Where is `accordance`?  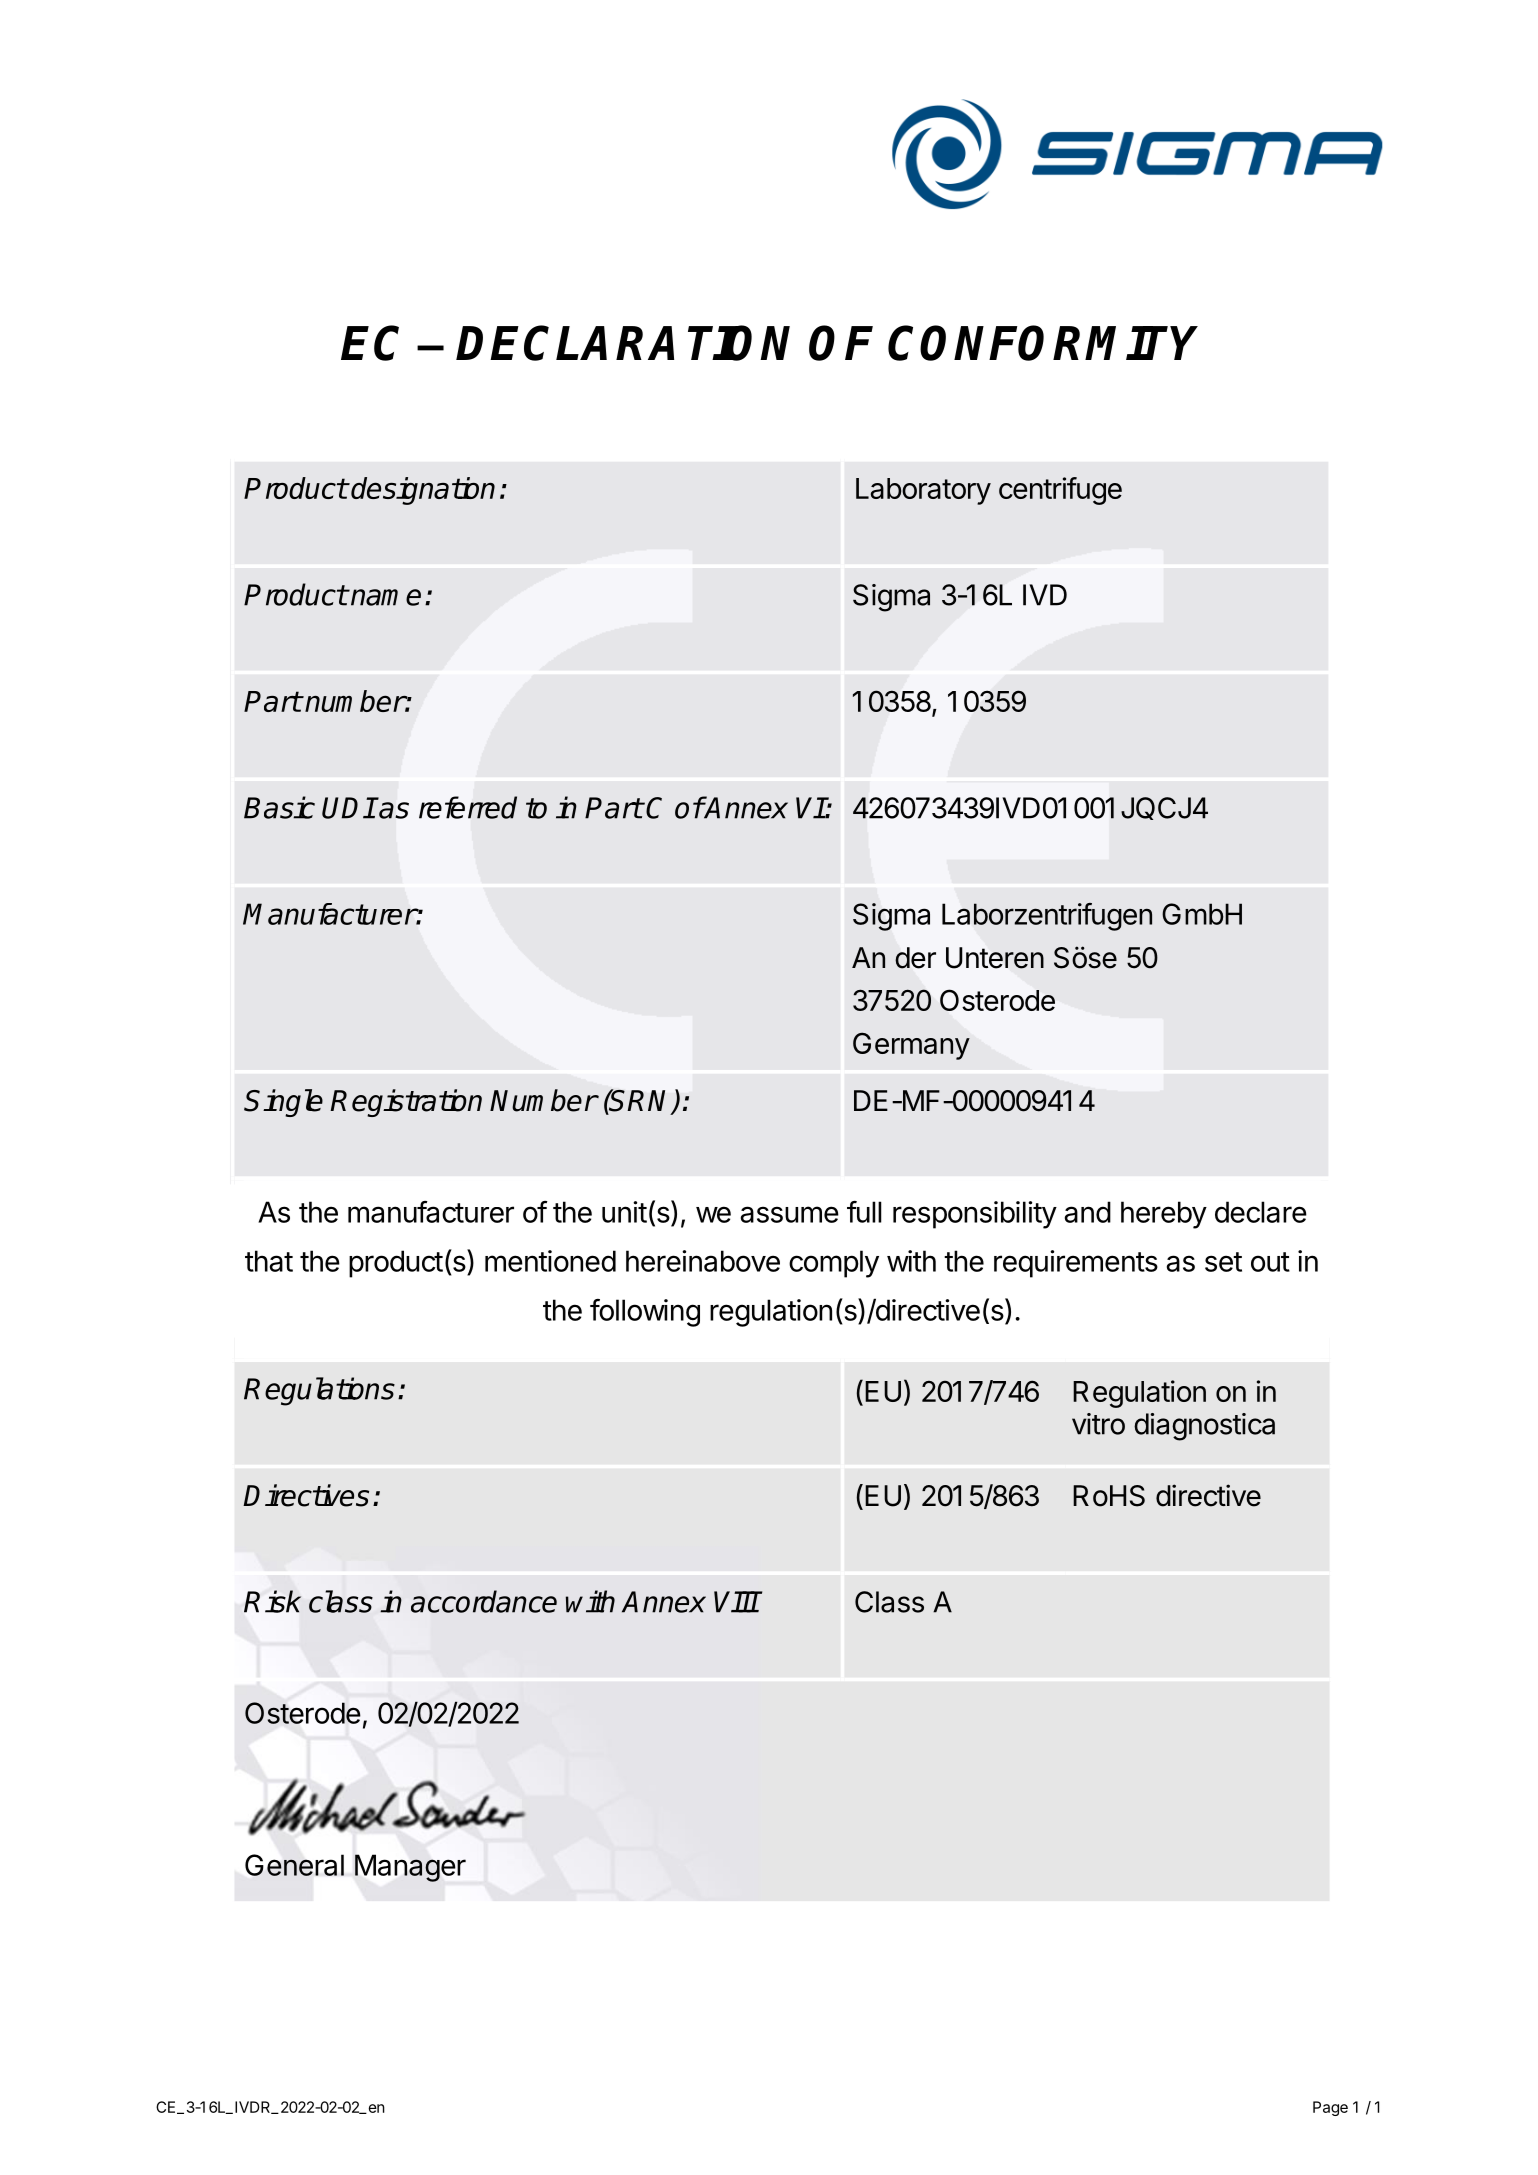 accordance is located at coordinates (484, 1601).
